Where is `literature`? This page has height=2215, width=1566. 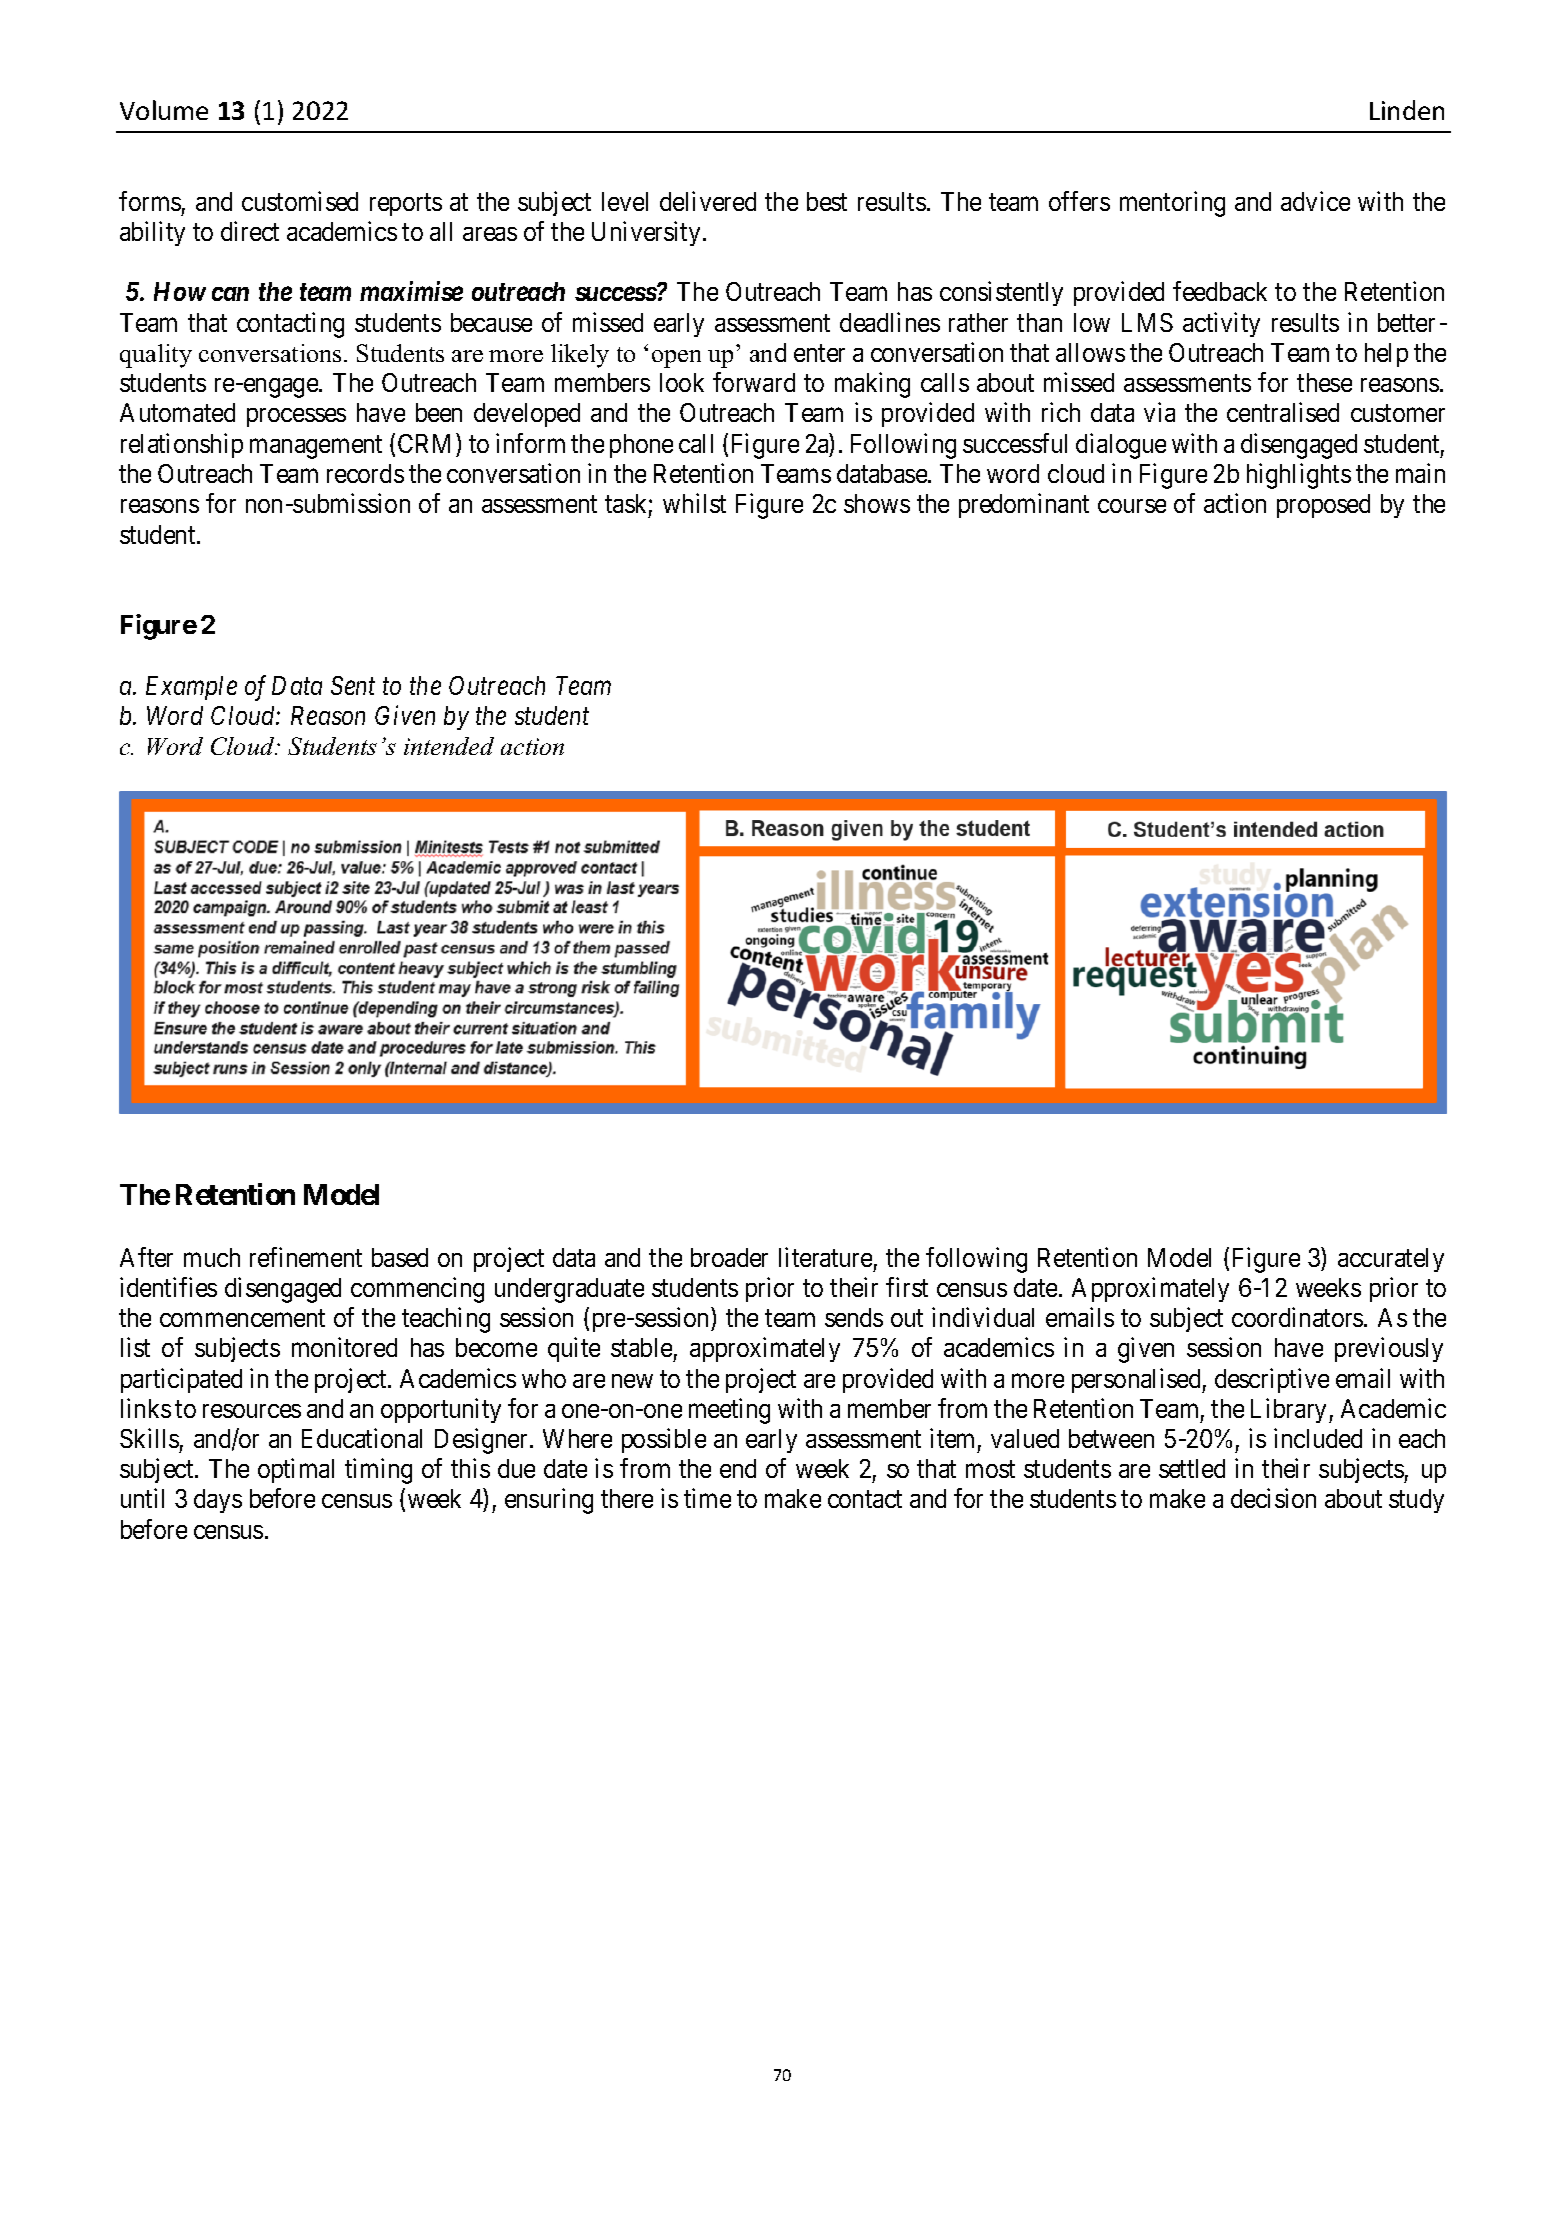 literature is located at coordinates (825, 1257).
